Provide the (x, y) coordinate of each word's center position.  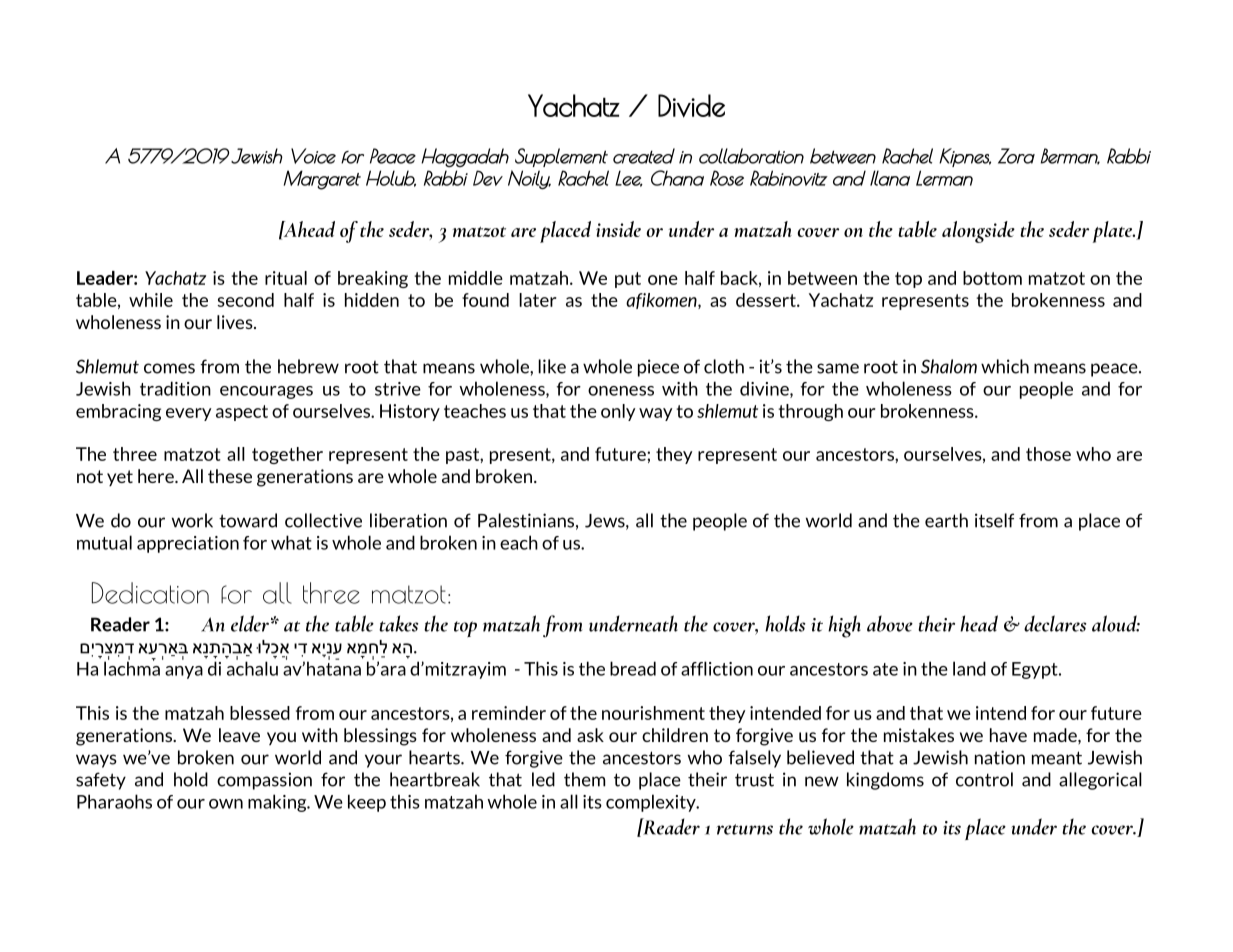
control (984, 779)
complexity (652, 803)
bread (633, 668)
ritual (286, 278)
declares (1055, 623)
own (226, 804)
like (552, 366)
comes (169, 368)
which (1005, 366)
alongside (978, 232)
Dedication (150, 593)
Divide (691, 106)
